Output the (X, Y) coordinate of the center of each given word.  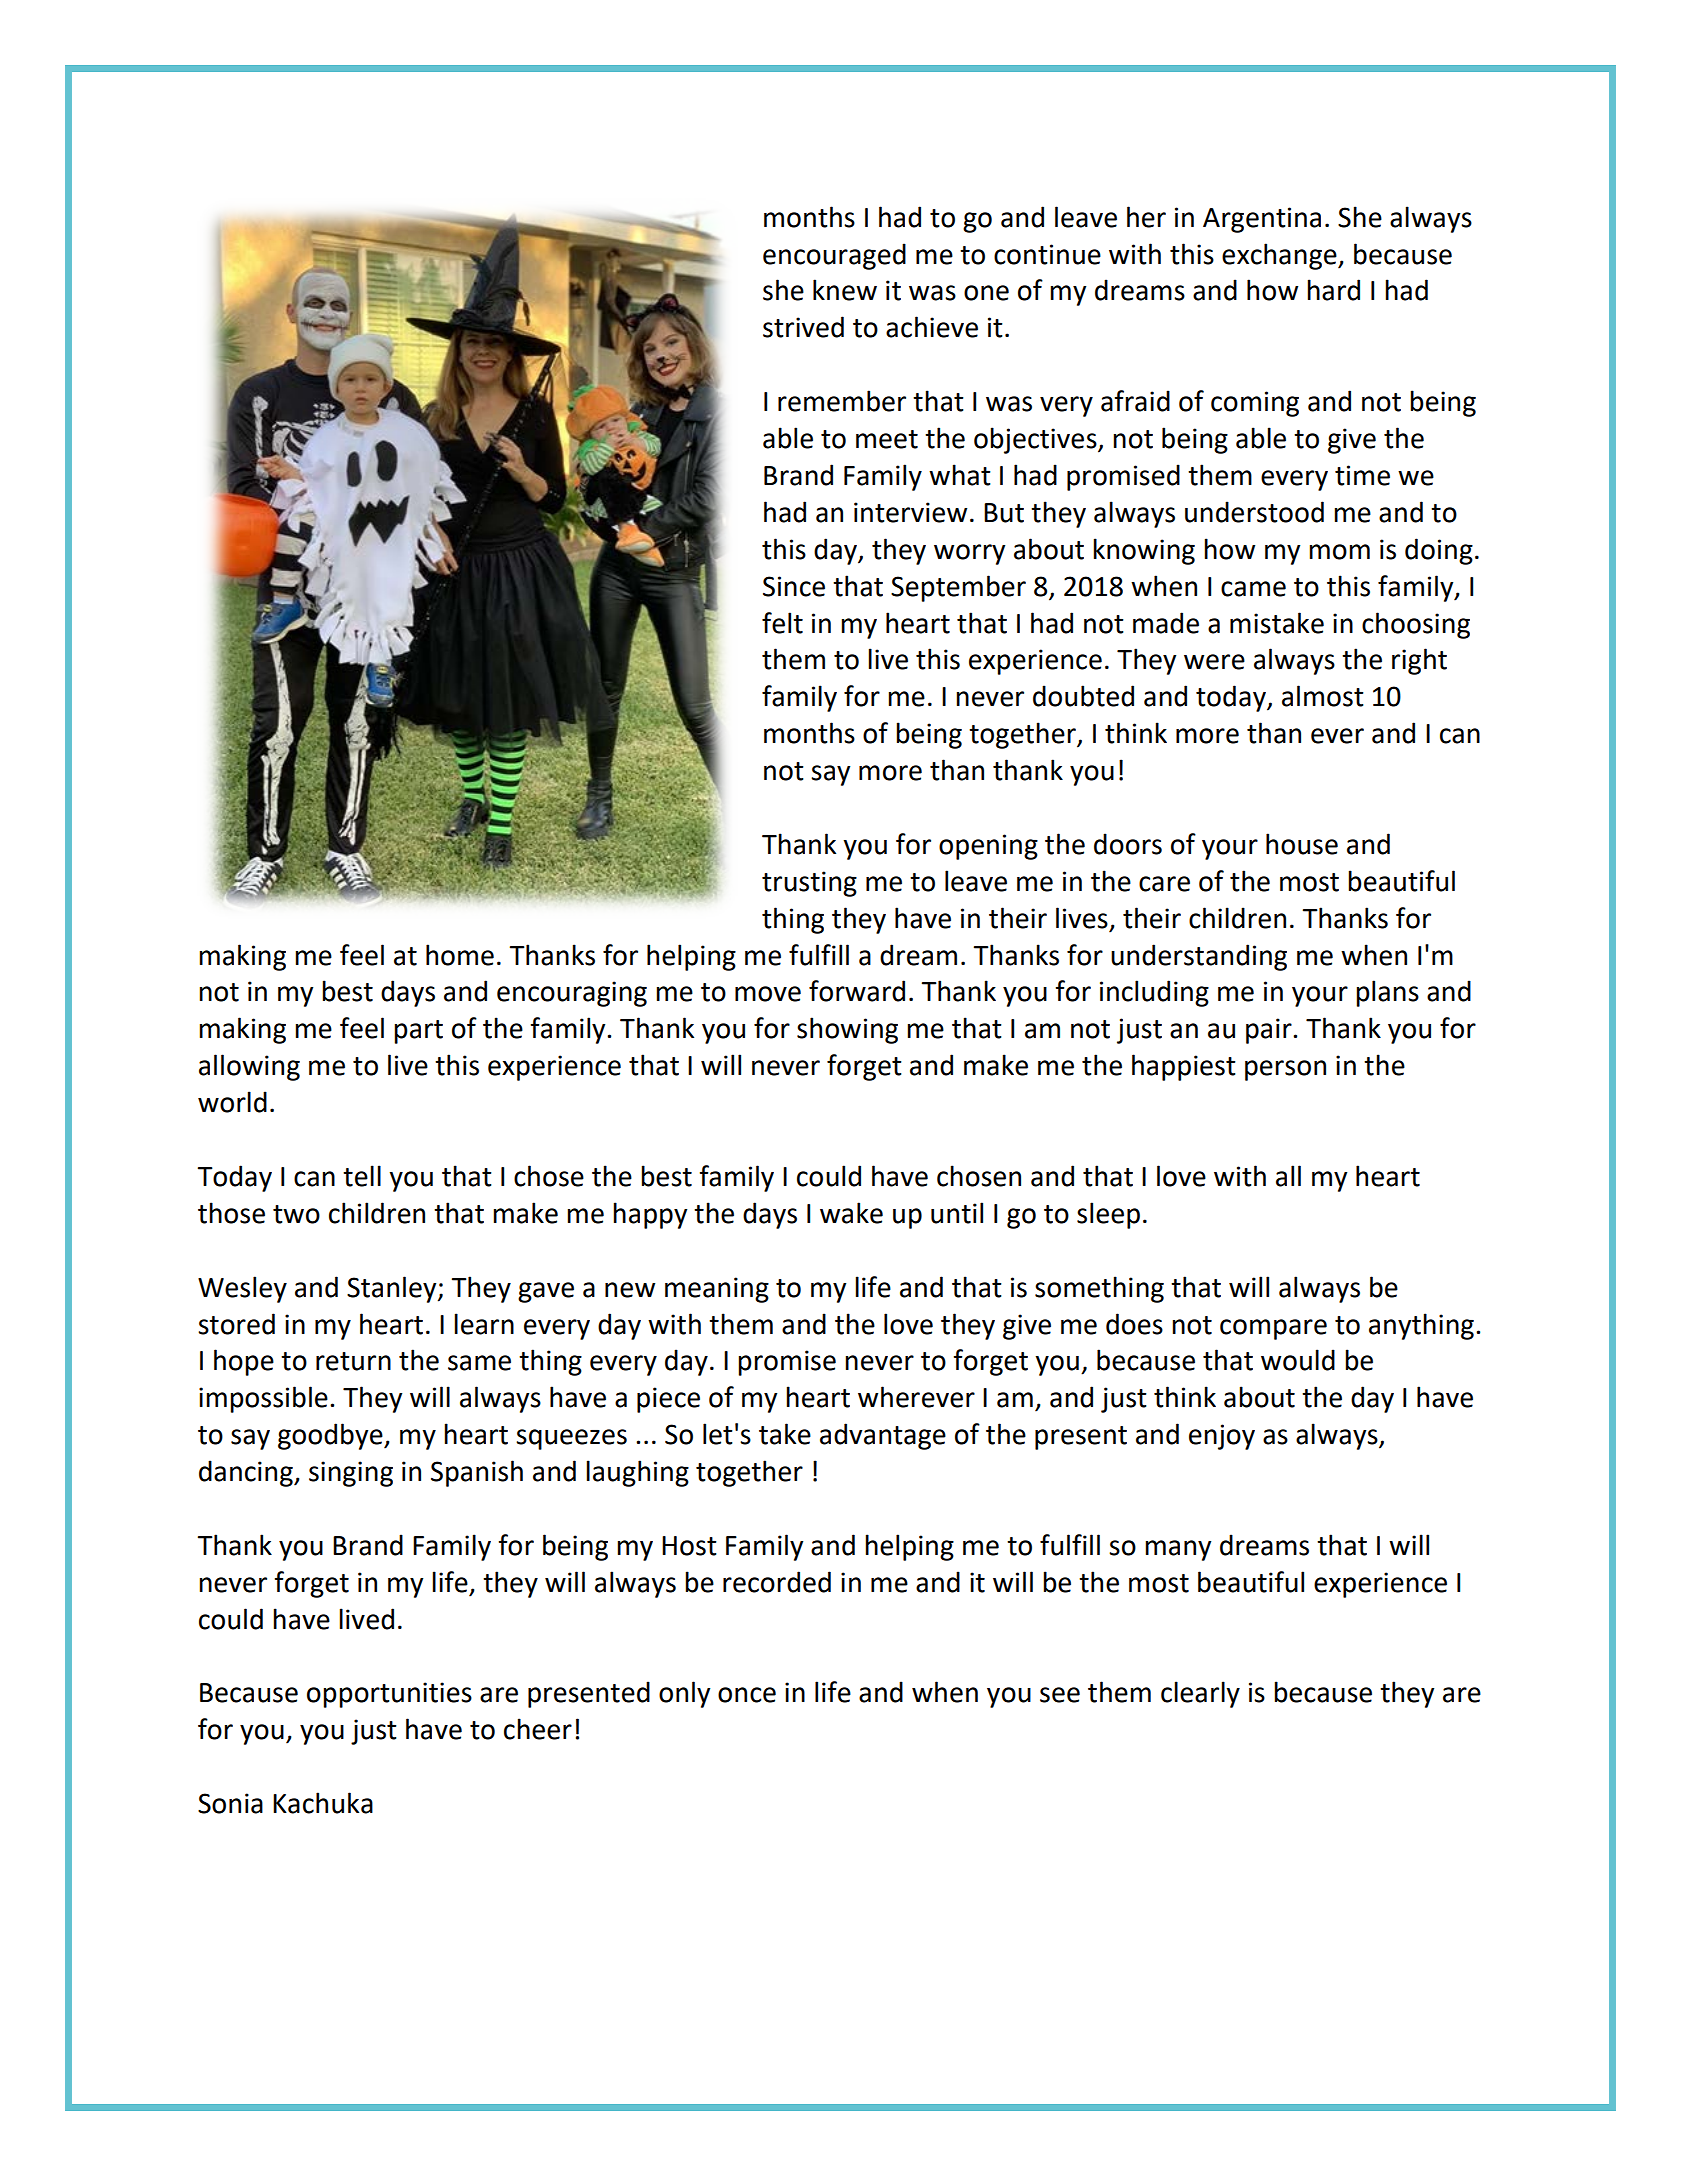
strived (803, 327)
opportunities (389, 1695)
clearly (1200, 1694)
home (460, 955)
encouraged (834, 256)
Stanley (393, 1289)
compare (1273, 1329)
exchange (1280, 256)
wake (851, 1213)
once (747, 1695)
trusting (809, 884)
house (1302, 844)
